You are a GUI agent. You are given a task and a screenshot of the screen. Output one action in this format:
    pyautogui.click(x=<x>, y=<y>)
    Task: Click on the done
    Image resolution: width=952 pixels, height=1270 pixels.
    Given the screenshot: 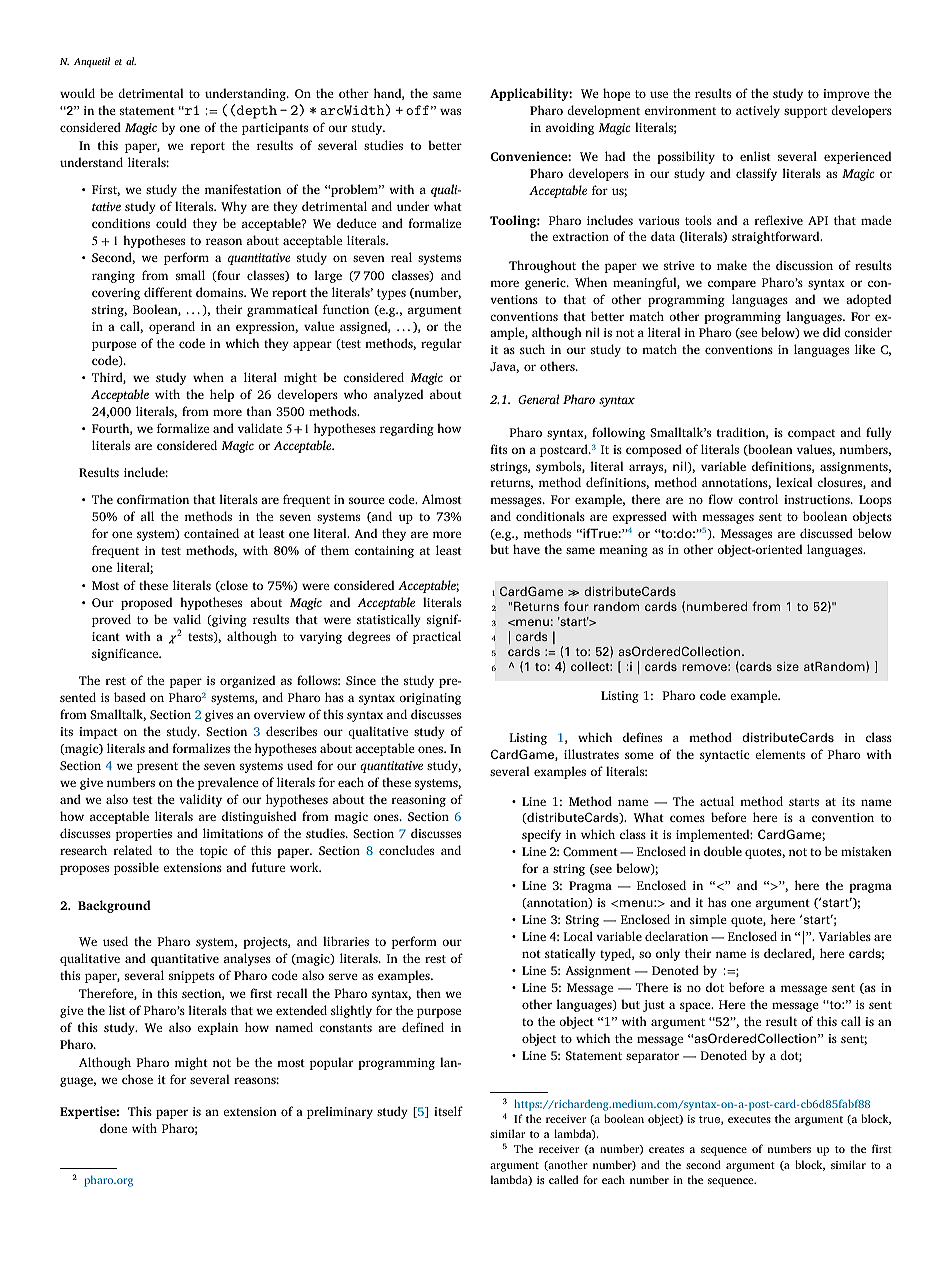 What is the action you would take?
    pyautogui.click(x=113, y=1128)
